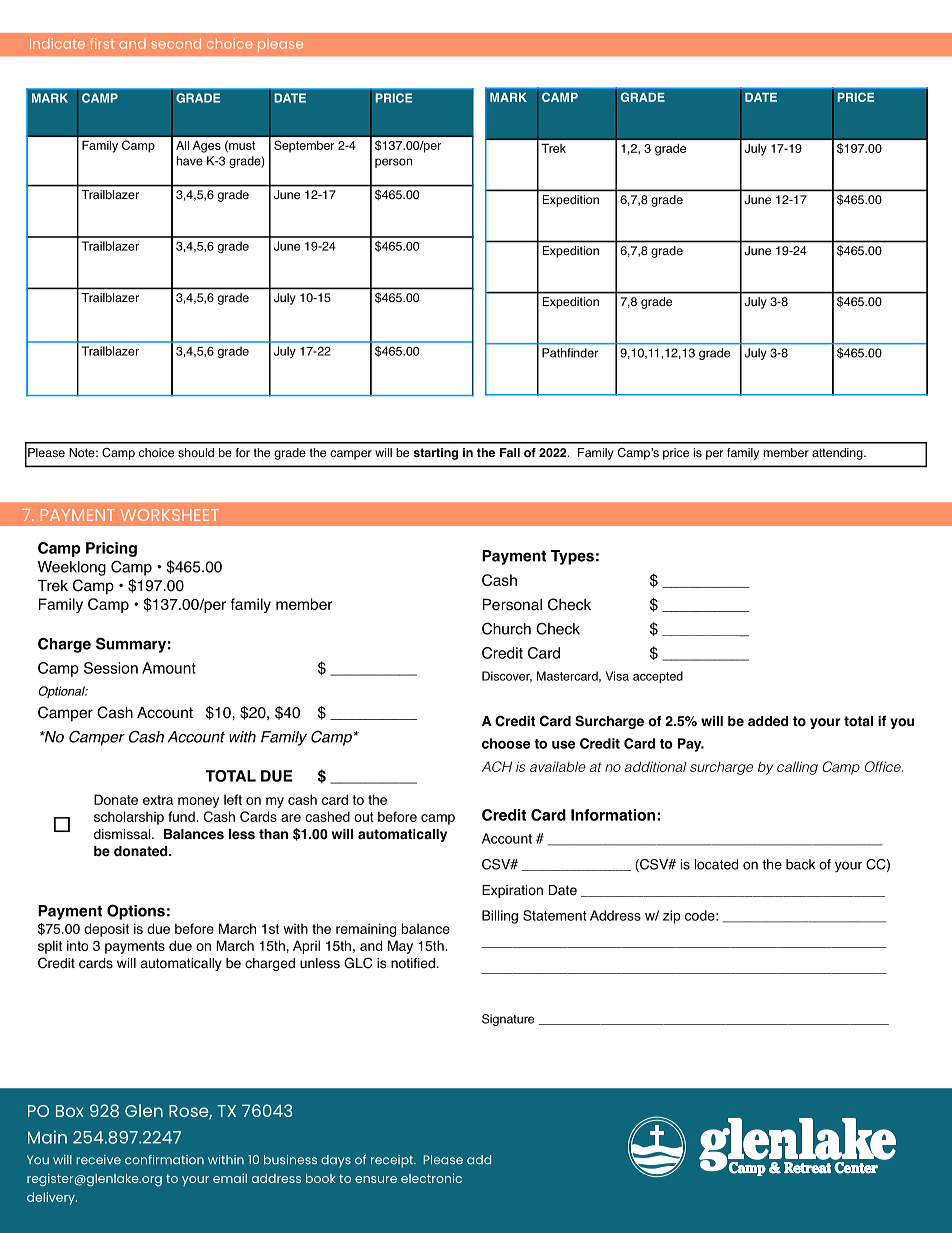  I want to click on located, so click(716, 864).
